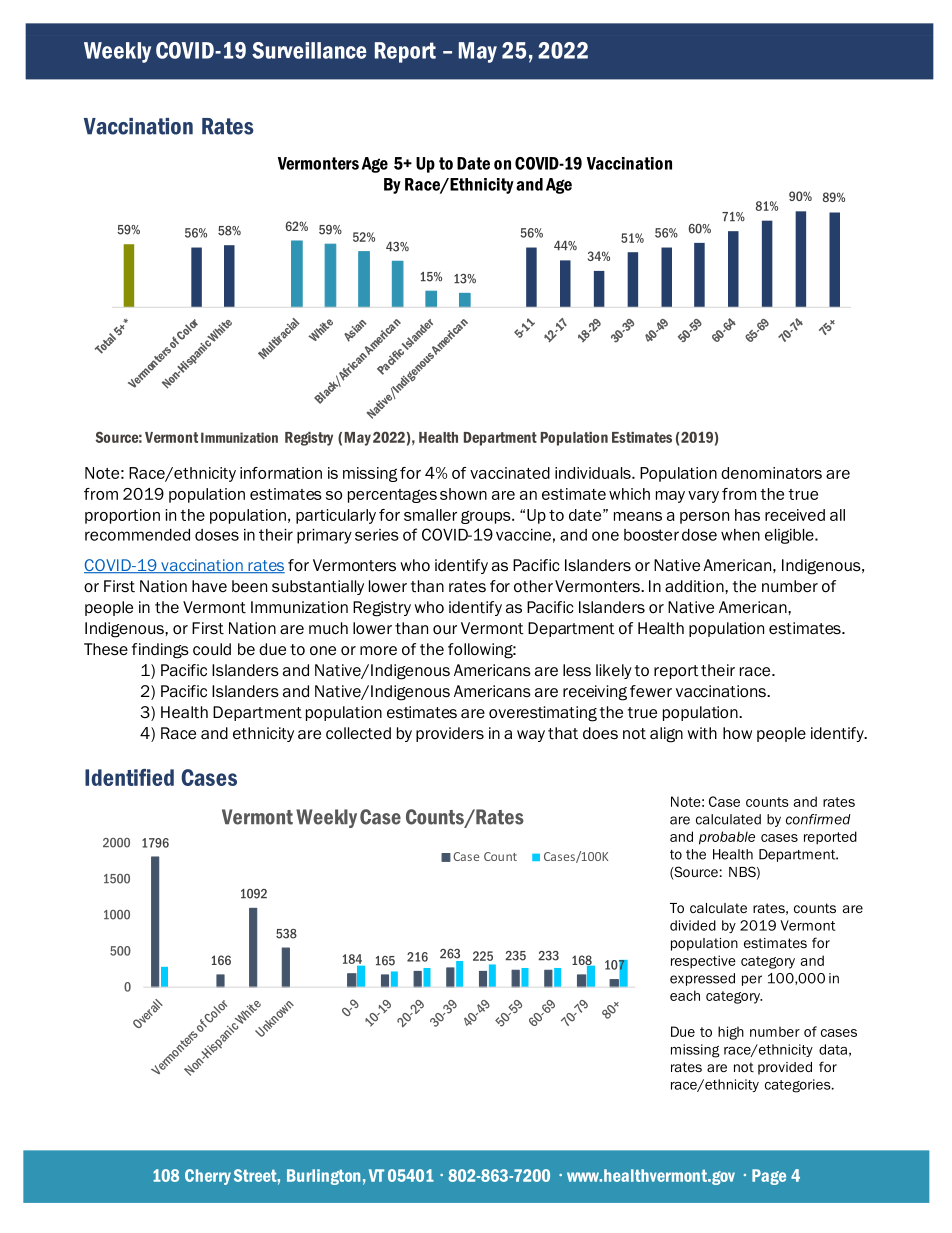 The height and width of the screenshot is (1233, 952). What do you see at coordinates (510, 473) in the screenshot?
I see `vaccinated` at bounding box center [510, 473].
